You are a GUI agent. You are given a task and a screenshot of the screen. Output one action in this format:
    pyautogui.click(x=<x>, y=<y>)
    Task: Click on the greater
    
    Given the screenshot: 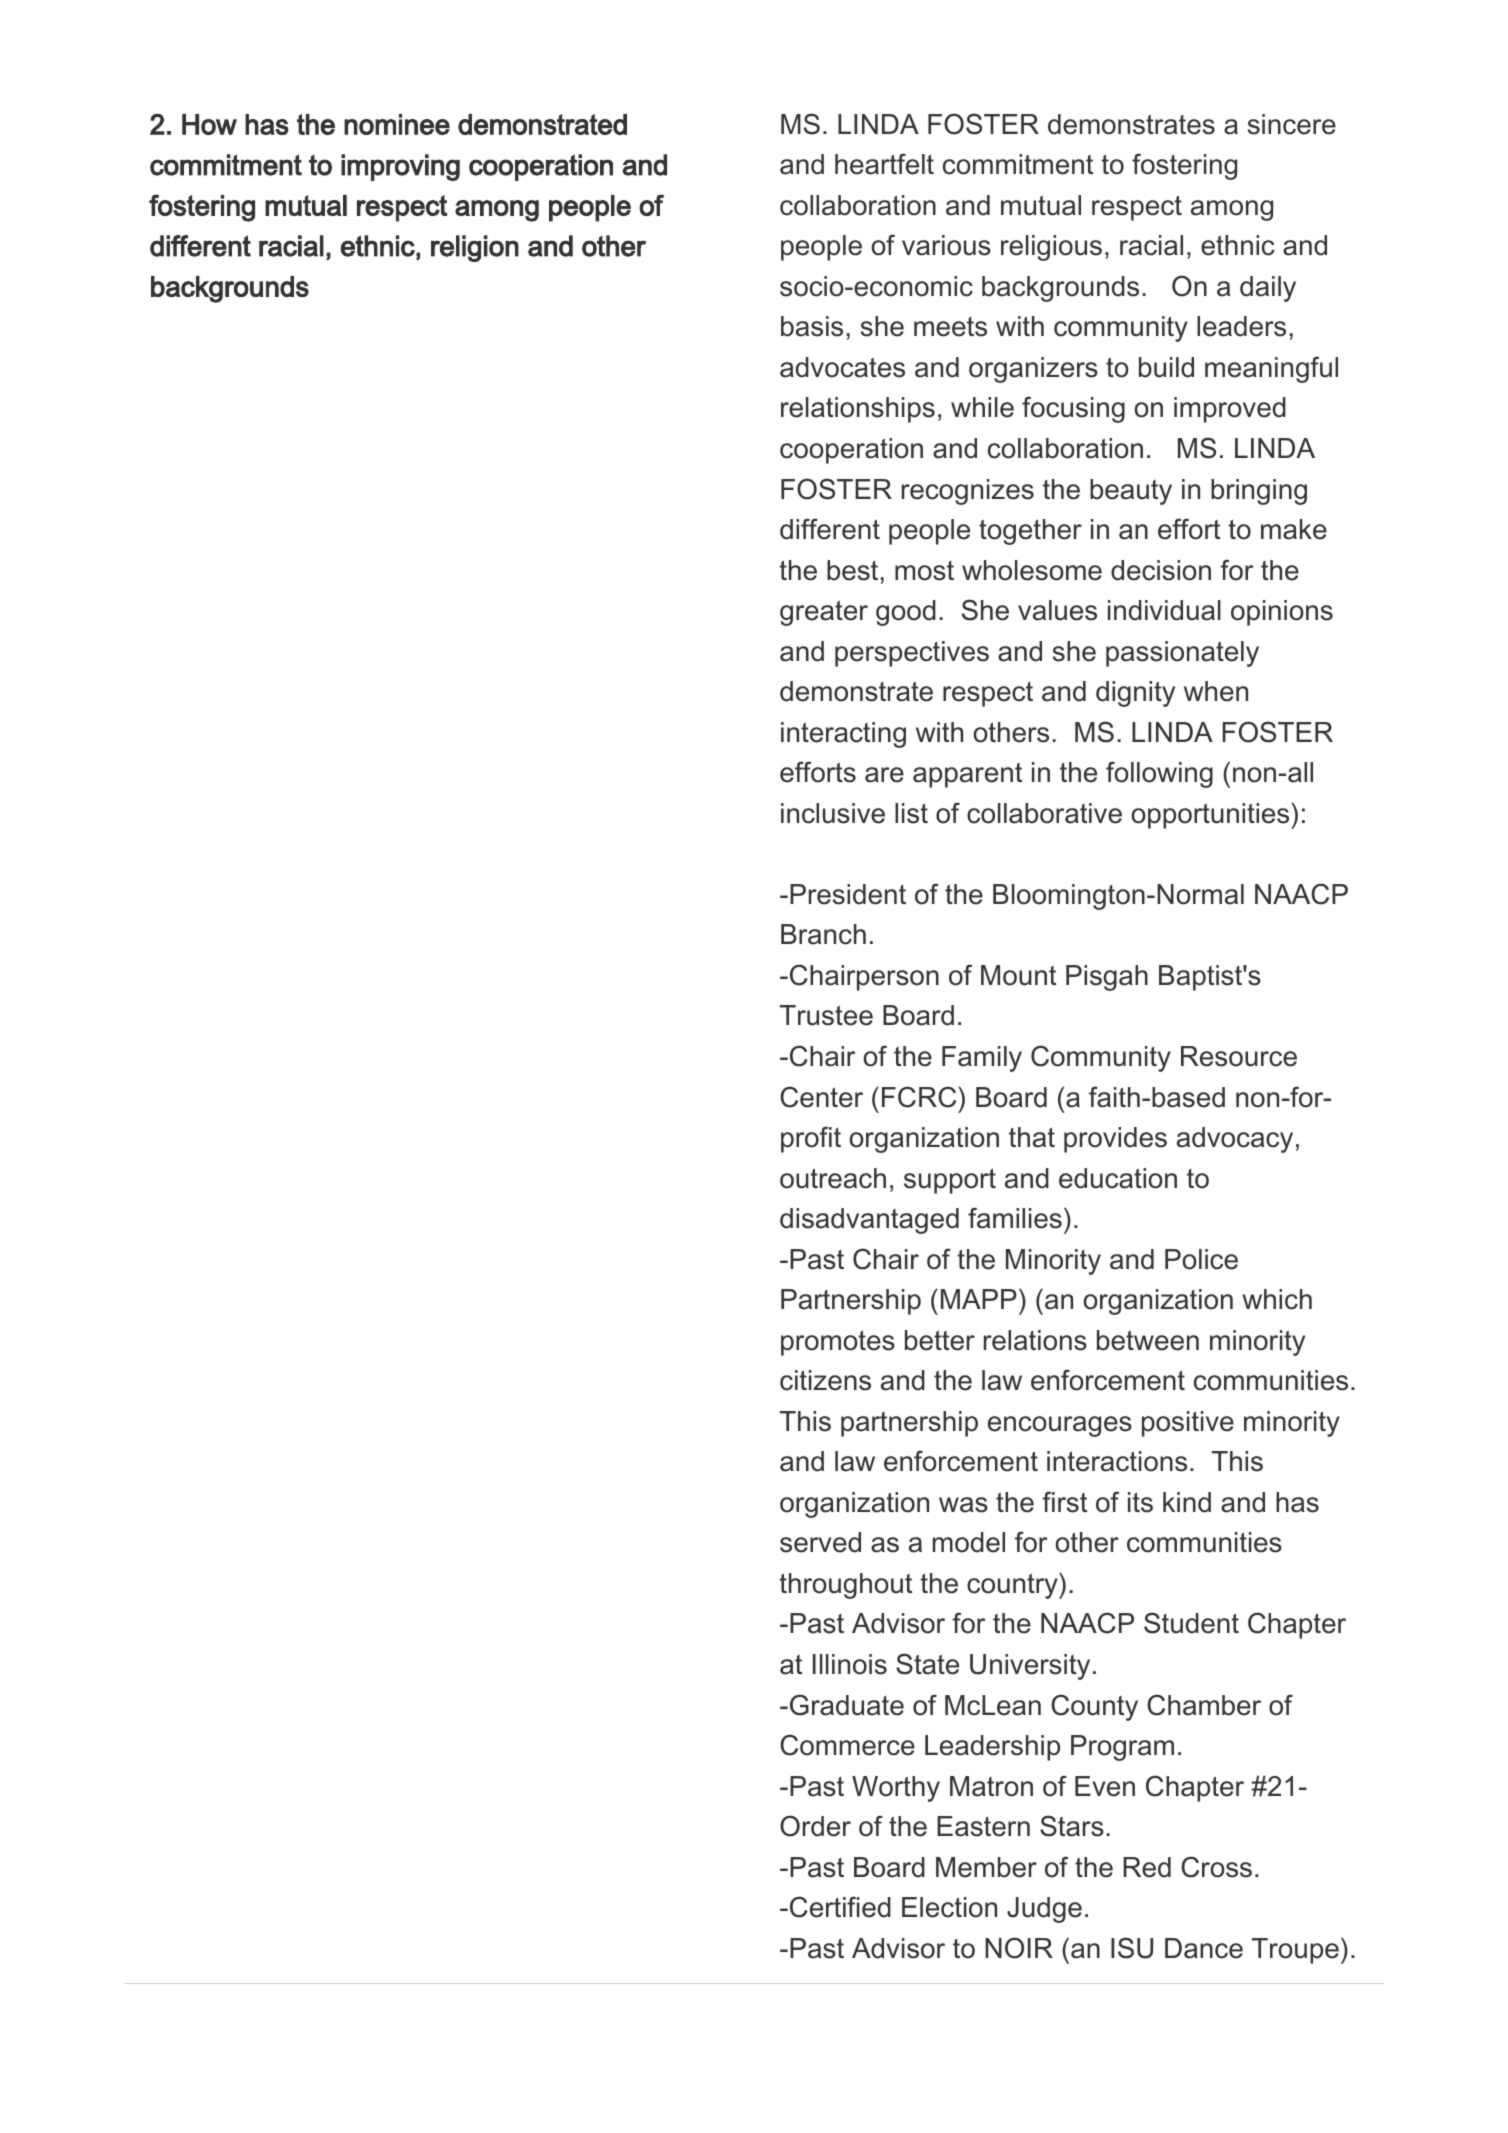 What is the action you would take?
    pyautogui.click(x=824, y=613)
